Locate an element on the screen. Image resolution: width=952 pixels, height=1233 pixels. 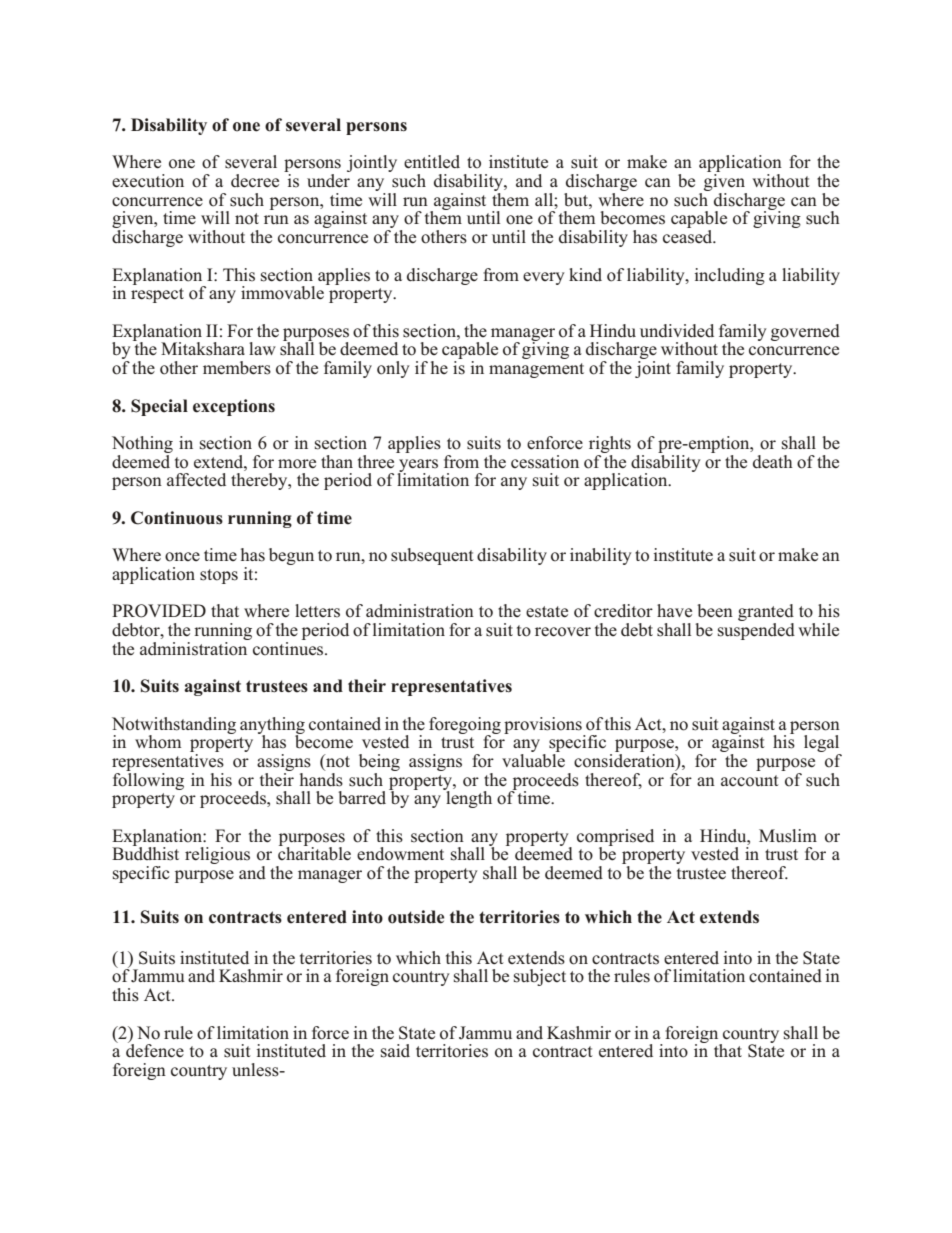
length is located at coordinates (468, 798).
